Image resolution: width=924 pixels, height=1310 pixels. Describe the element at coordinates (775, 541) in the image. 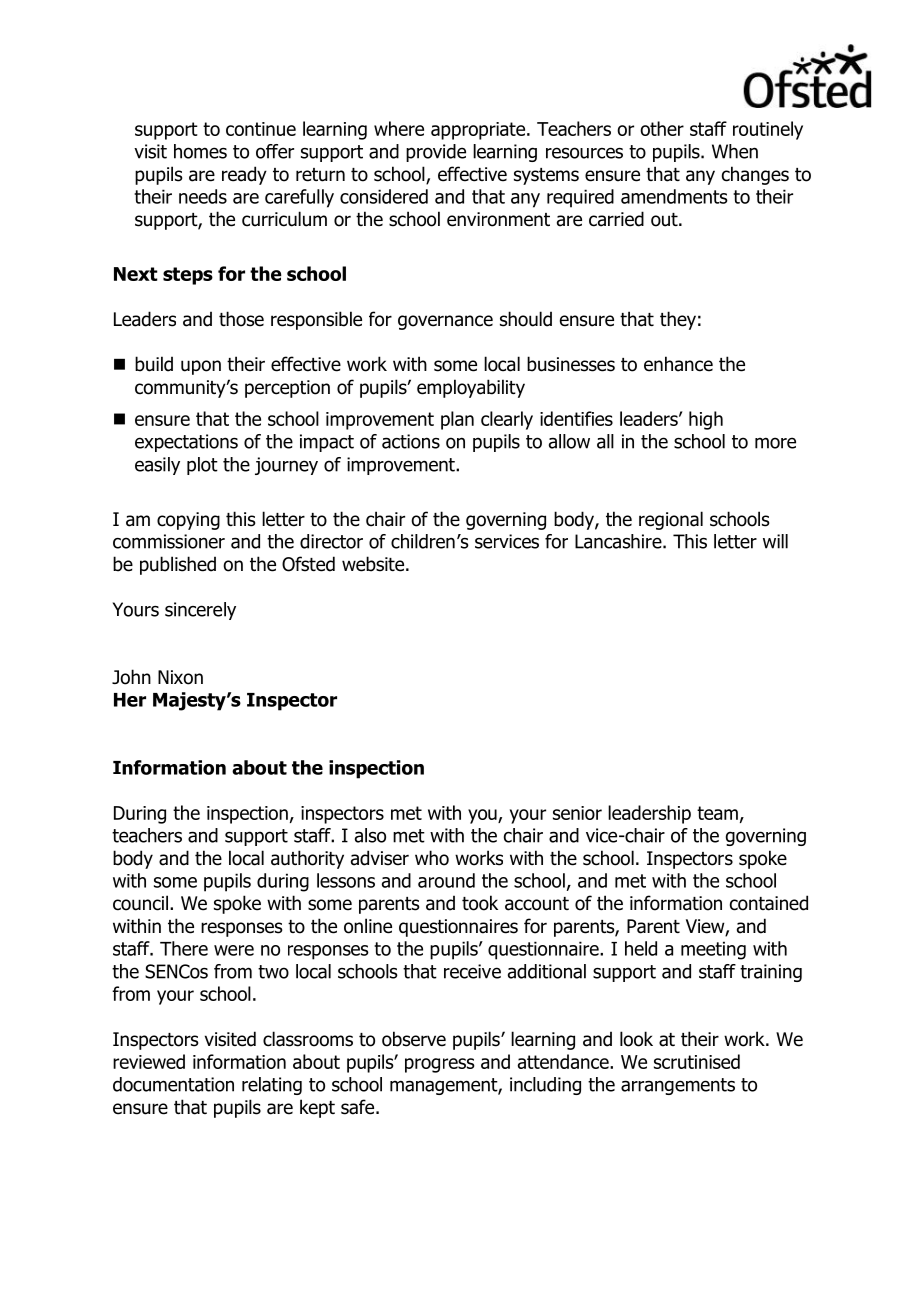

I see `will` at that location.
